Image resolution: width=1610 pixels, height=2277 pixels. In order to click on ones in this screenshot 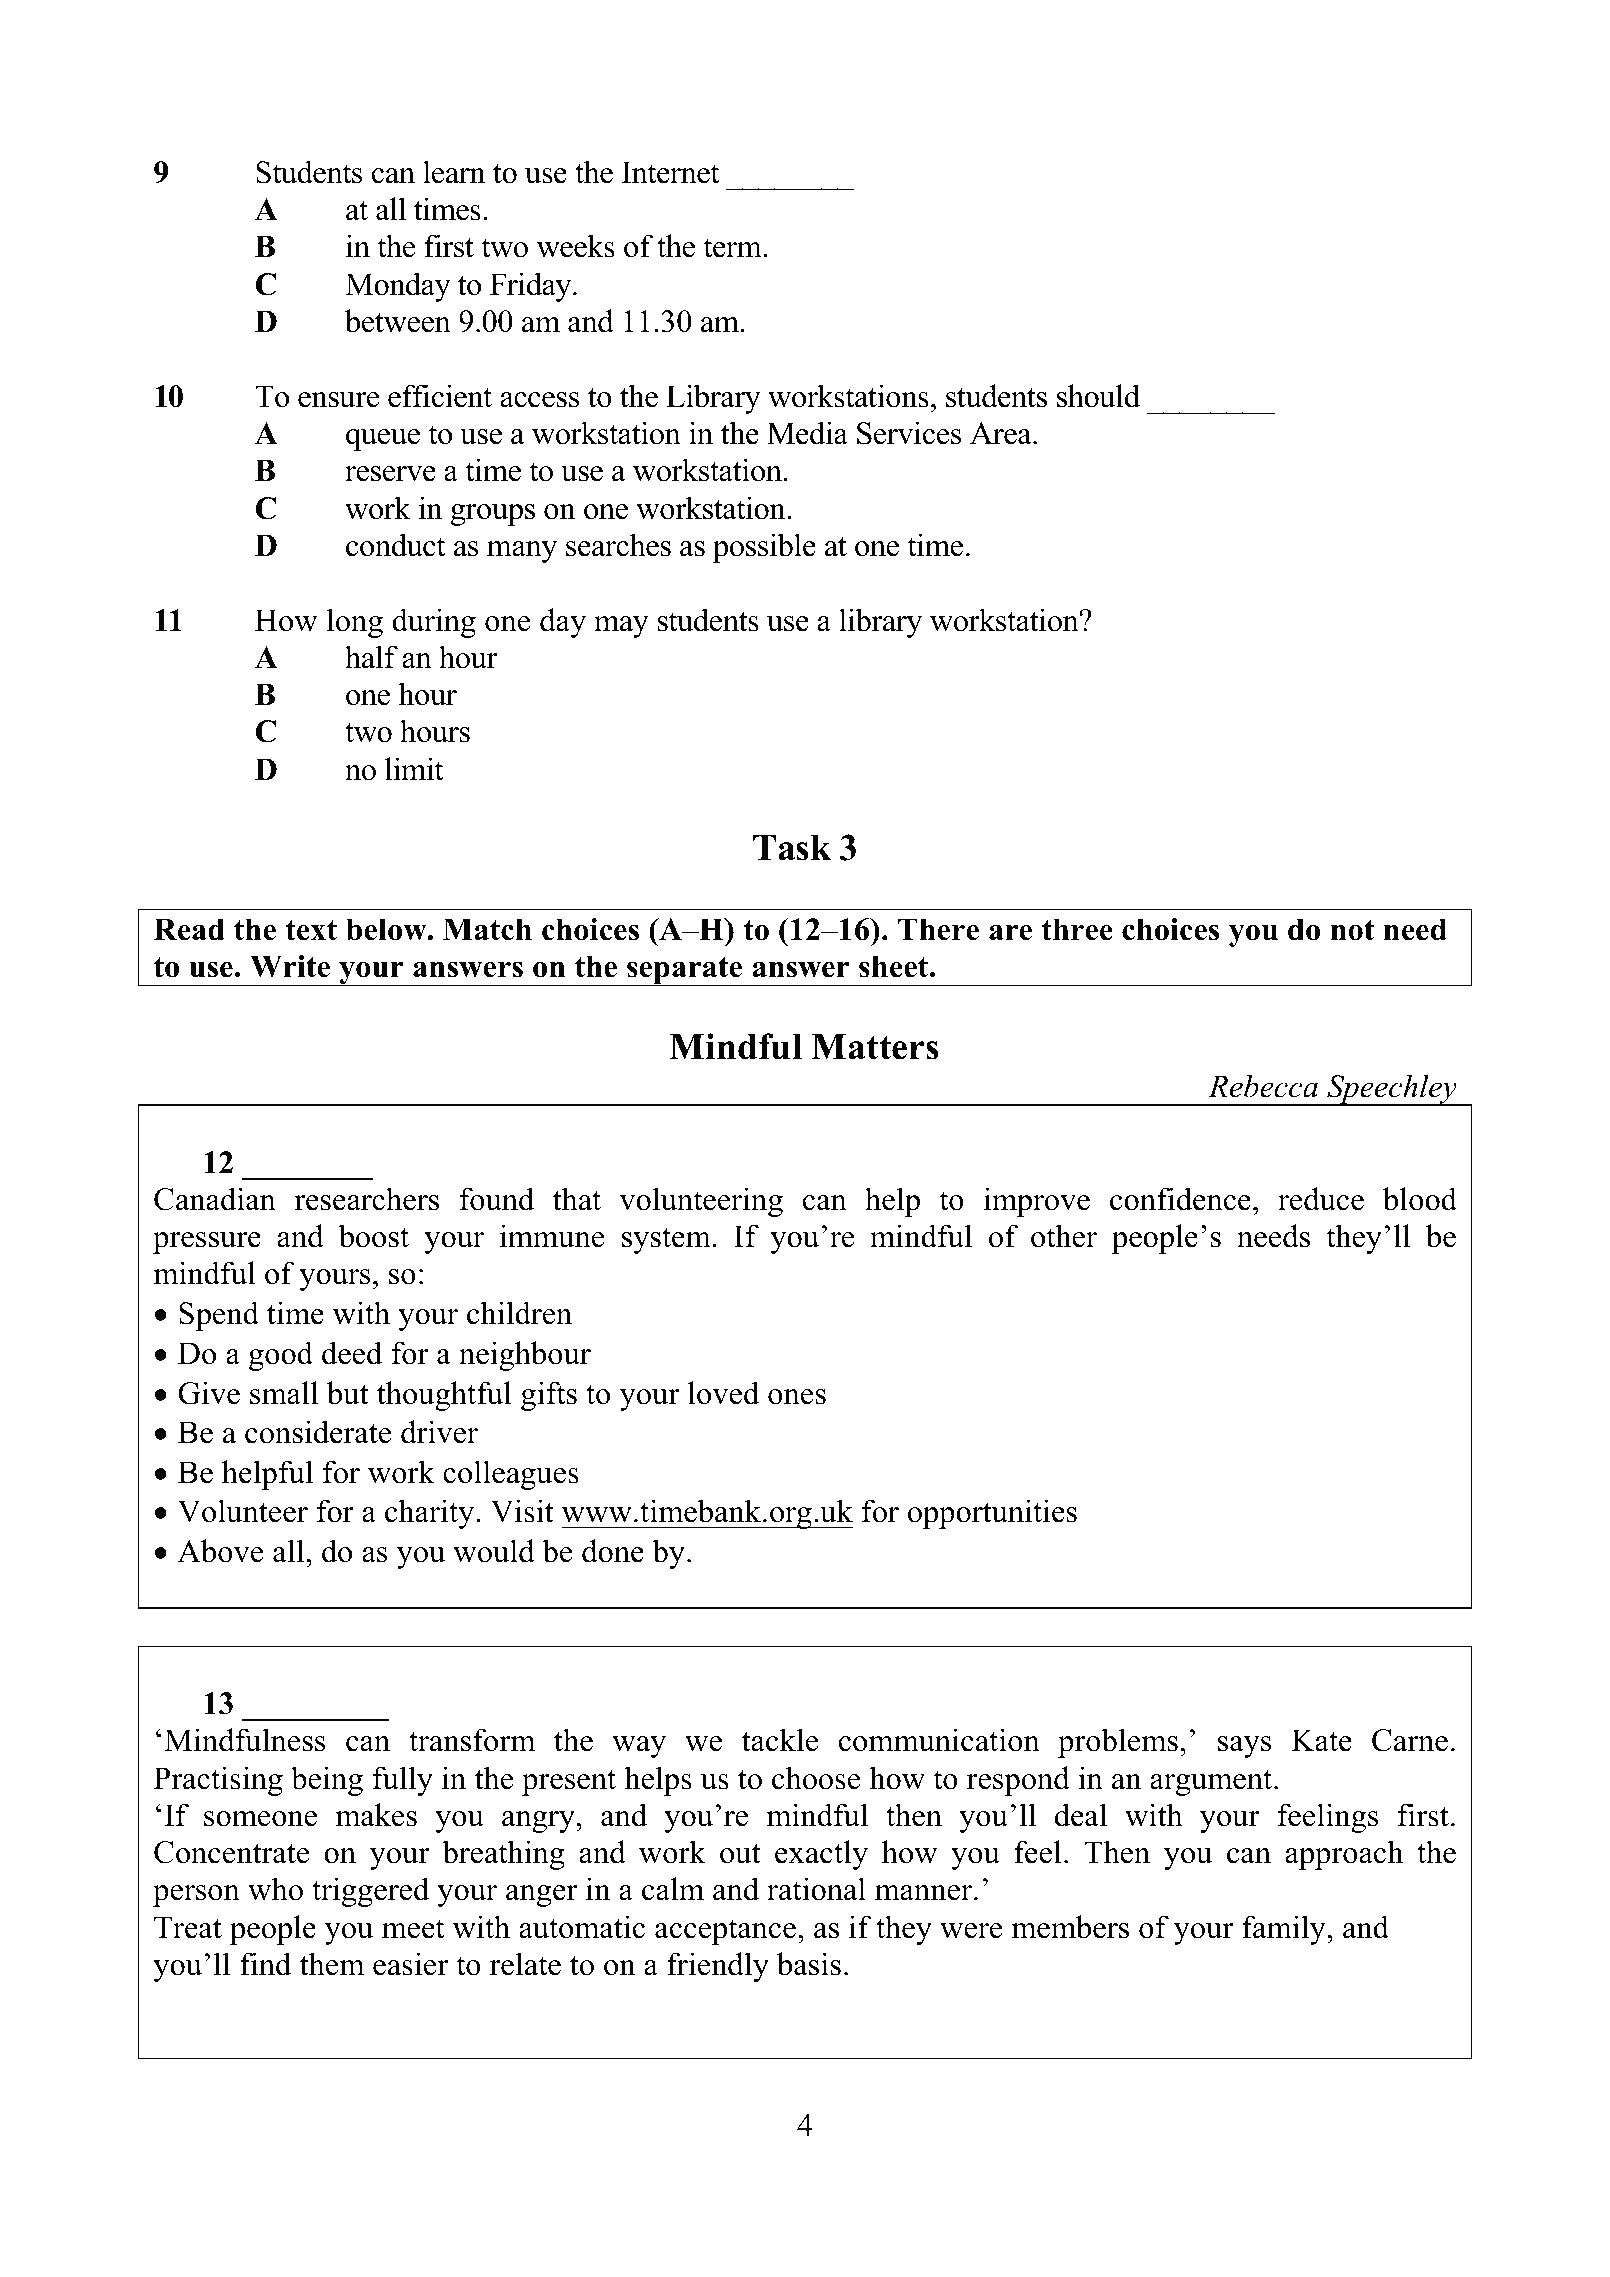, I will do `click(797, 1397)`.
